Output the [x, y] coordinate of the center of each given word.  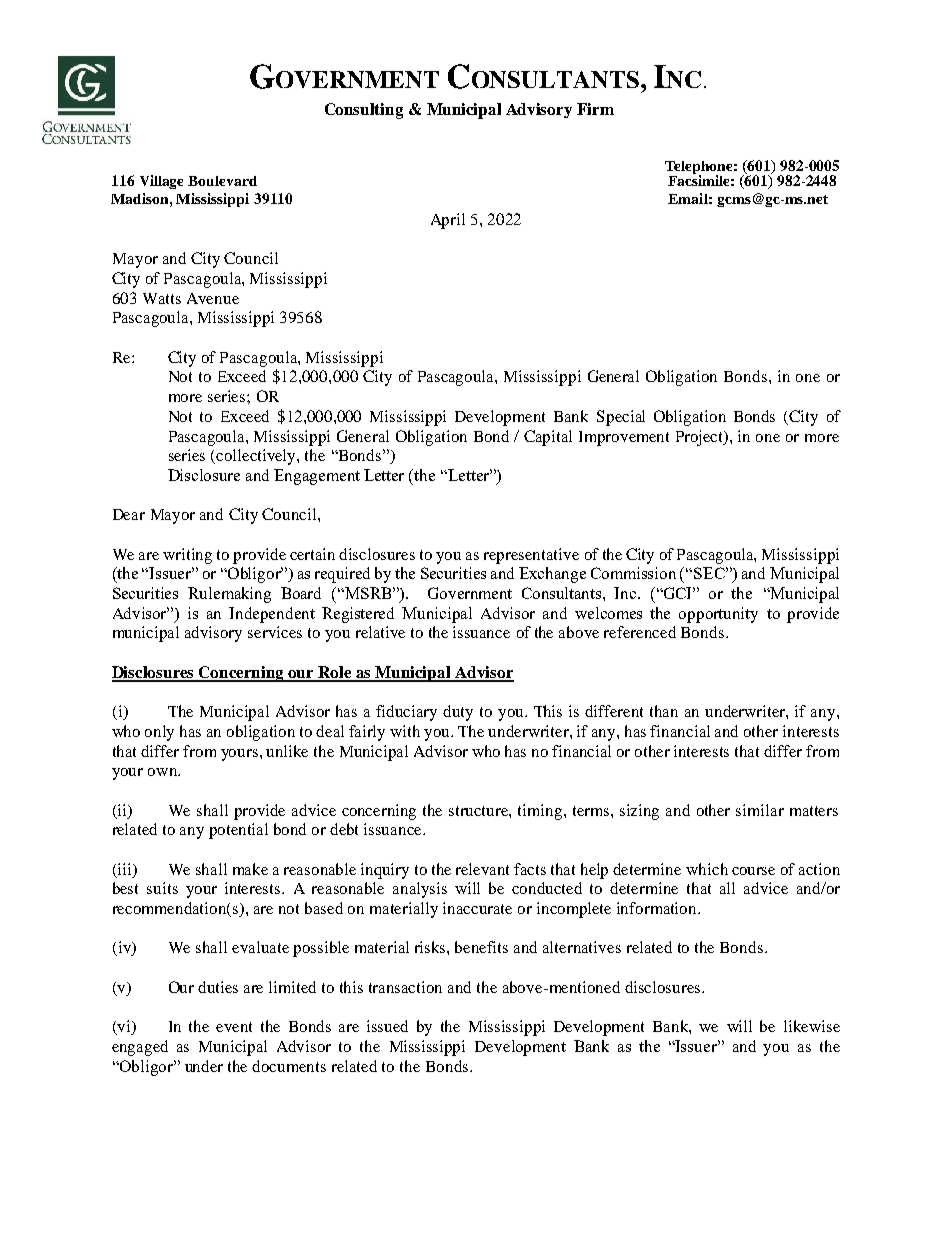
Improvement [624, 438]
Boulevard [222, 181]
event [234, 1027]
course [753, 871]
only [159, 733]
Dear [129, 514]
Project [701, 438]
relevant [482, 869]
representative [531, 556]
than [664, 711]
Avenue [213, 298]
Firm [595, 109]
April [448, 221]
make [250, 869]
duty [458, 713]
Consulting [364, 111]
